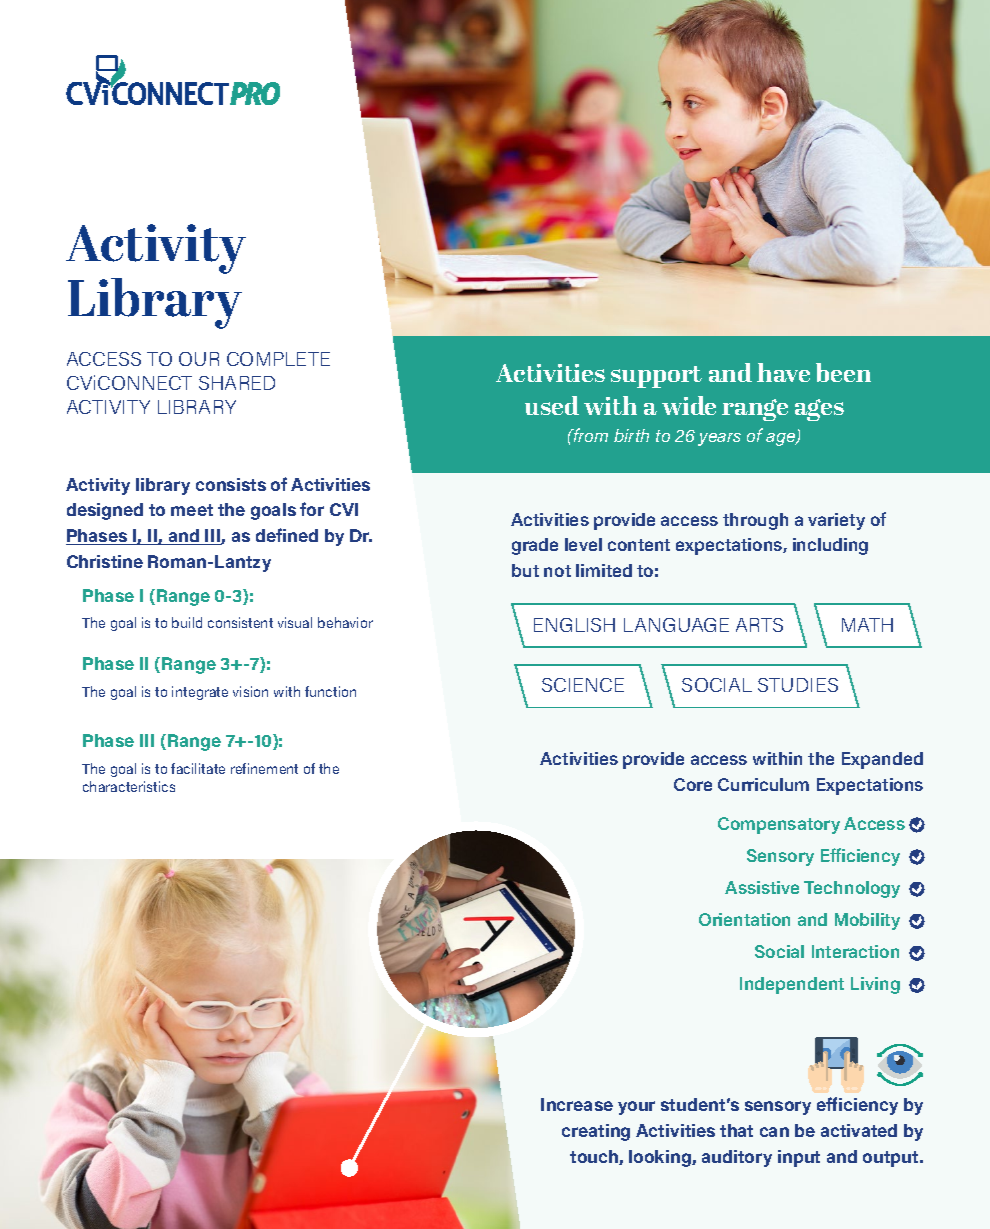  I want to click on have, so click(783, 372).
